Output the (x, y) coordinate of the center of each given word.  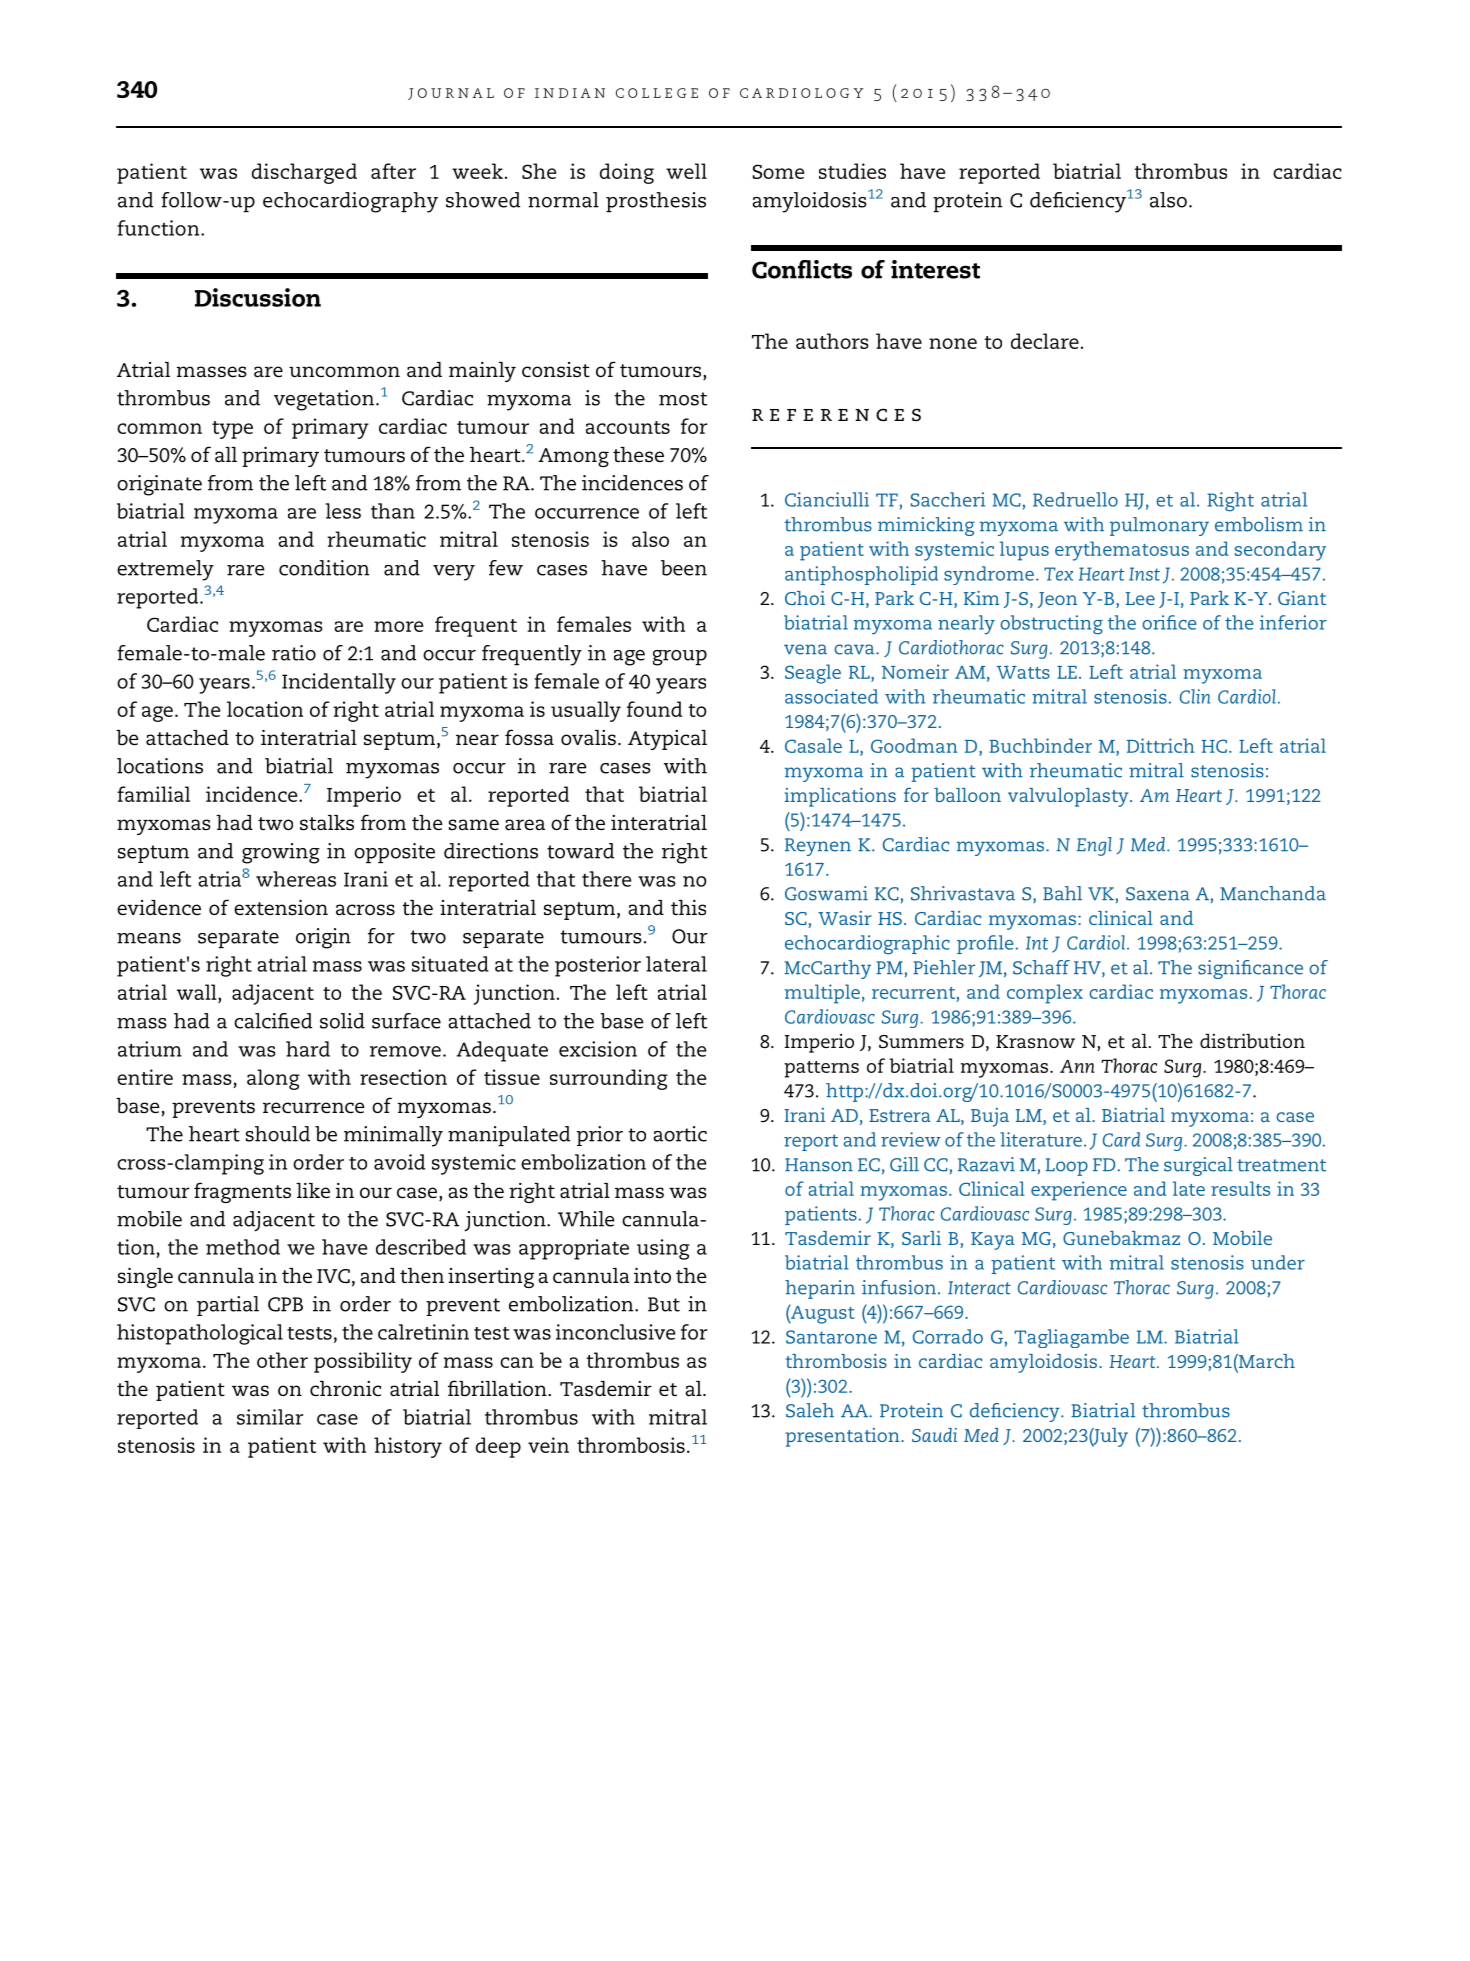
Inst (1144, 574)
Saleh (810, 1410)
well (686, 171)
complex (1045, 994)
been (684, 568)
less (343, 511)
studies (852, 171)
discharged (304, 173)
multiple (822, 994)
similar (270, 1417)
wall (198, 993)
